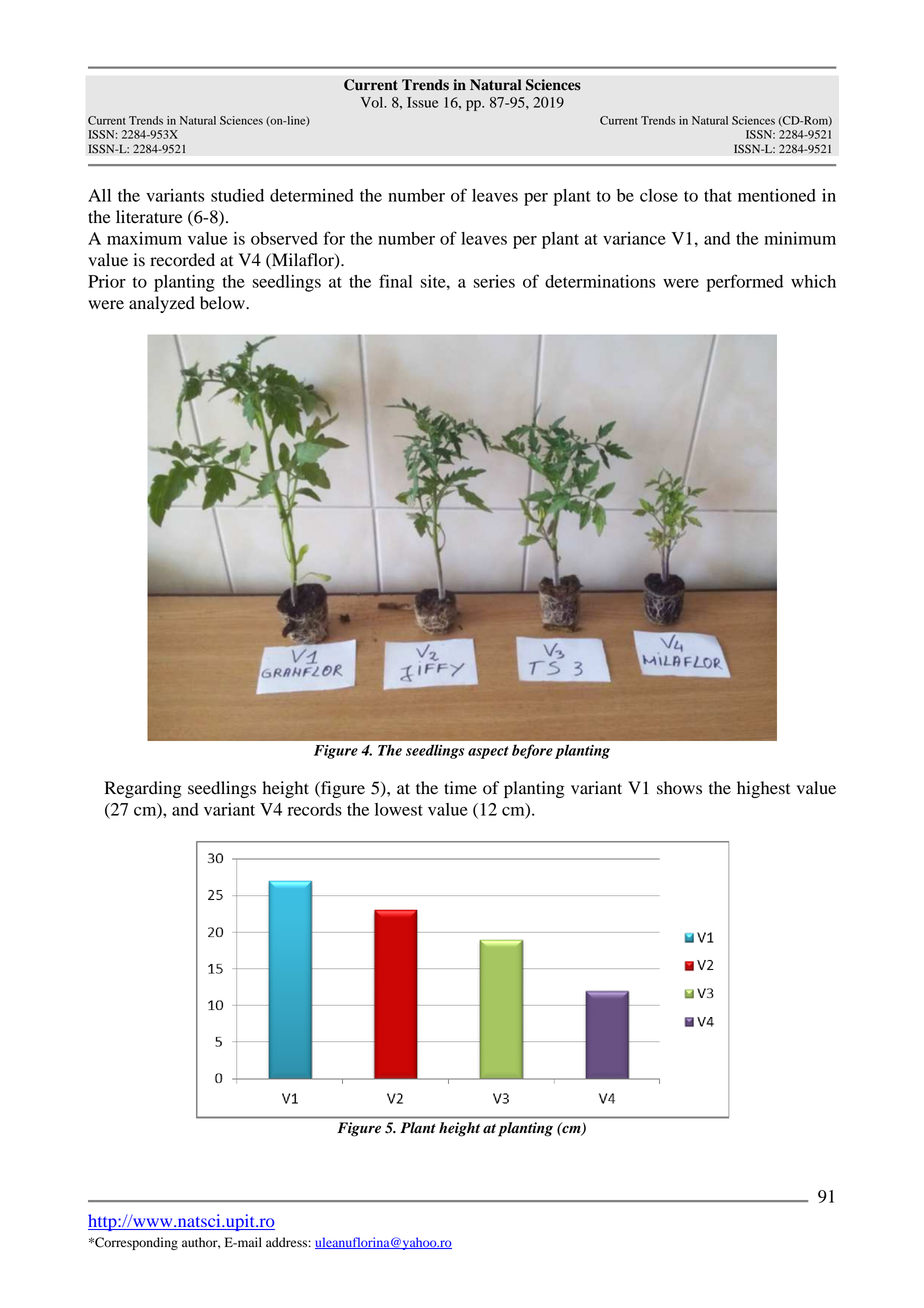  Describe the element at coordinates (162, 304) in the screenshot. I see `analyzed` at that location.
